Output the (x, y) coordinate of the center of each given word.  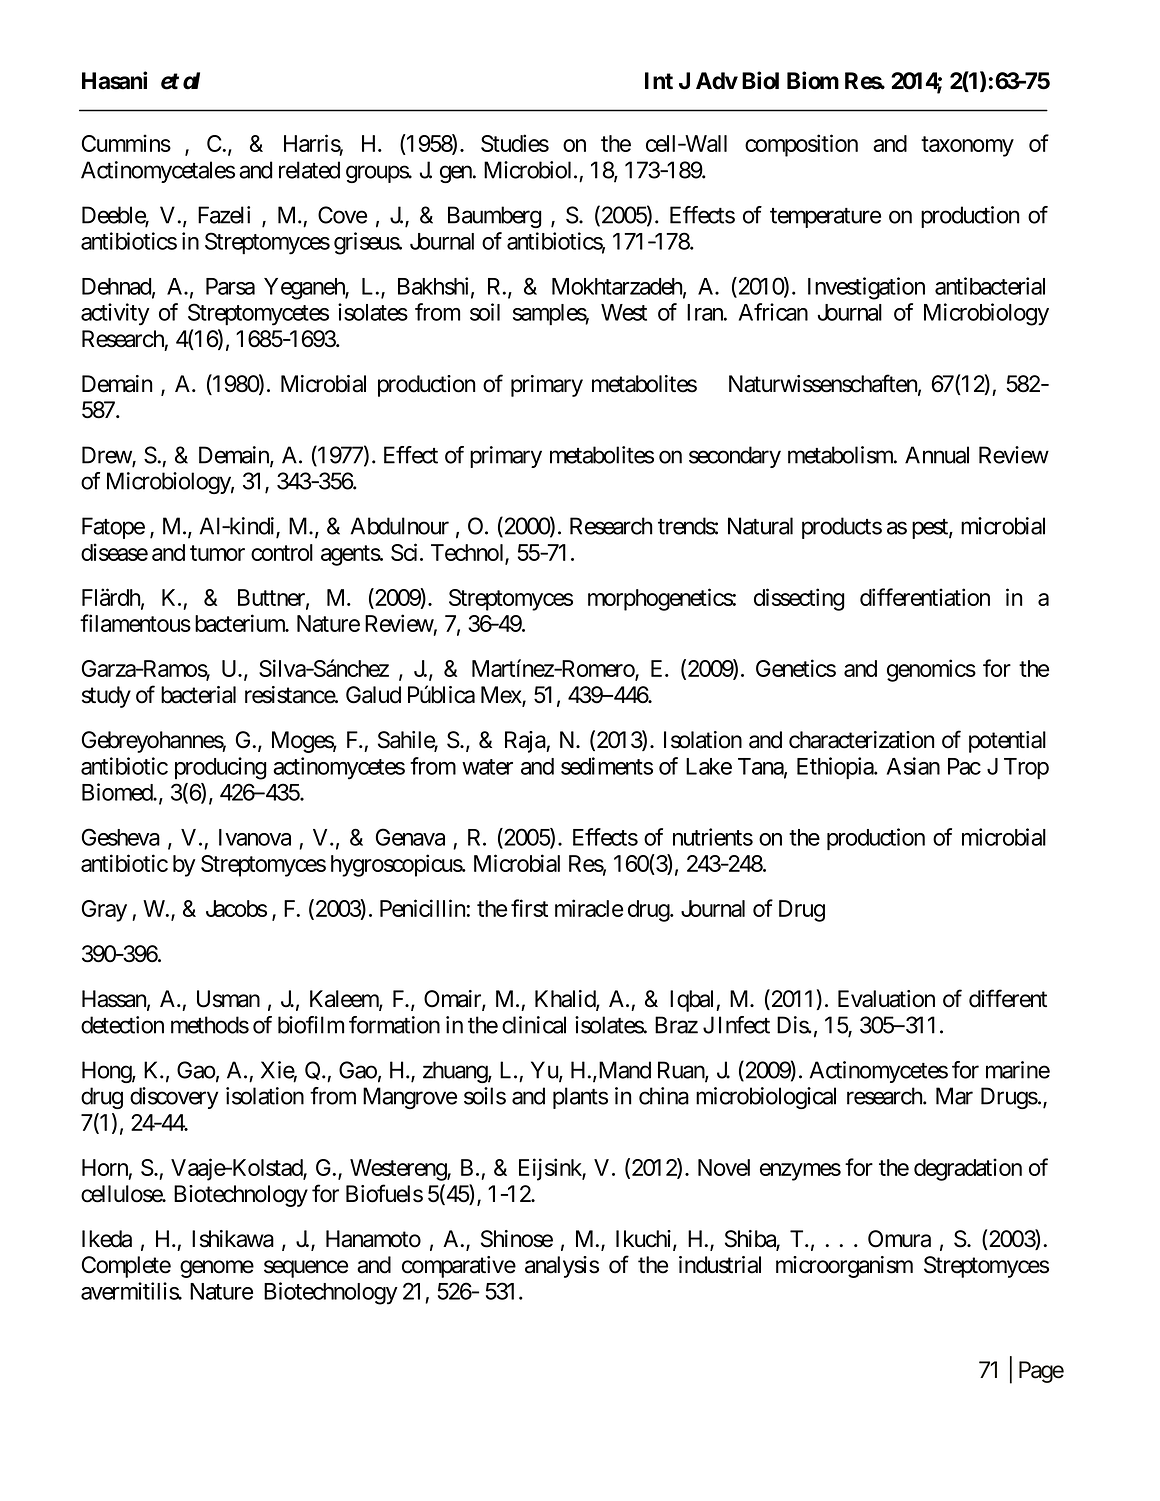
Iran (706, 312)
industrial (720, 1265)
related (309, 170)
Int (659, 81)
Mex (502, 696)
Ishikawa (233, 1239)
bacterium (241, 623)
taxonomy (967, 146)
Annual (937, 455)
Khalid (566, 1000)
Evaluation (886, 999)
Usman (228, 999)
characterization (861, 740)
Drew (107, 456)
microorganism (844, 1267)
